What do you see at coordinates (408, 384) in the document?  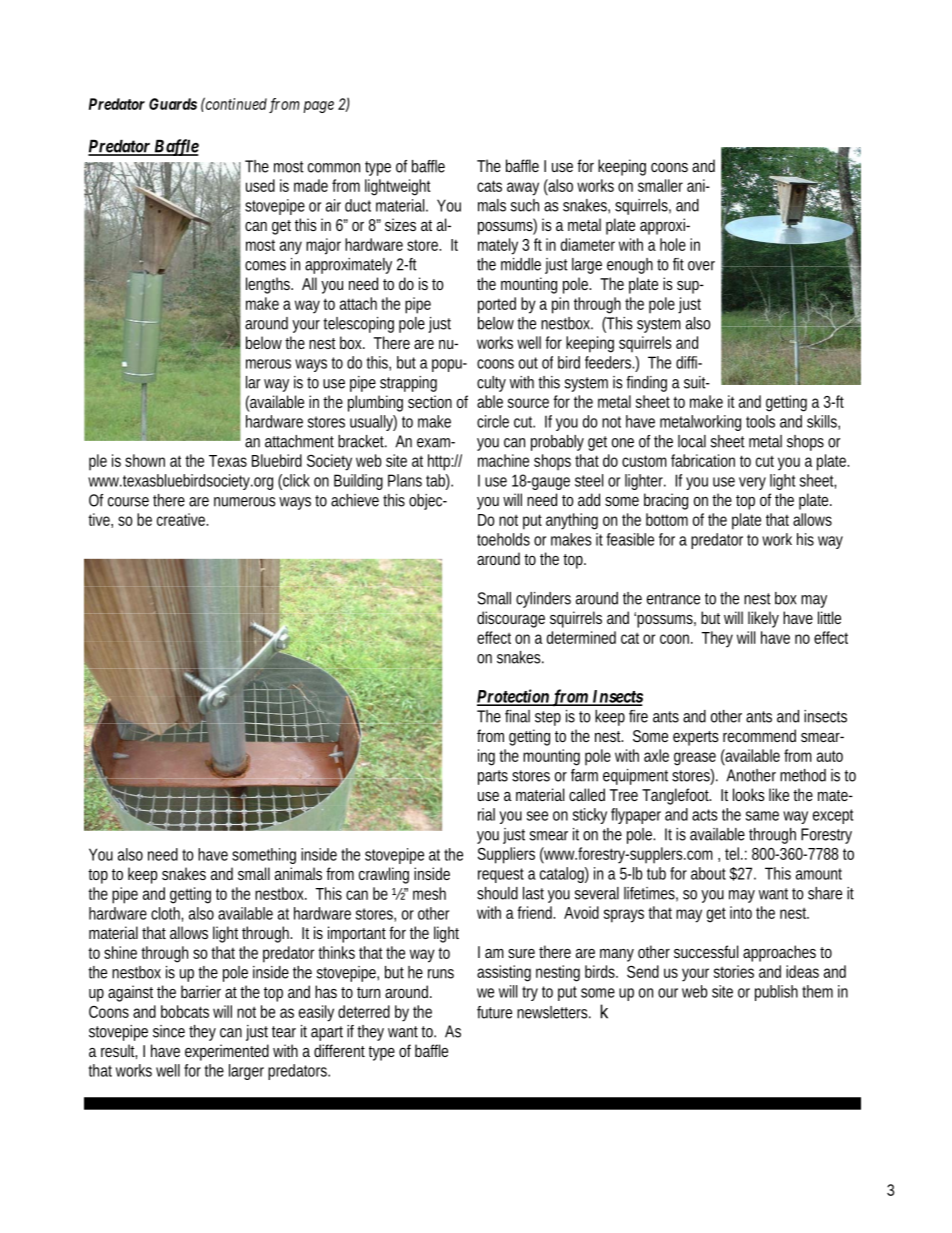 I see `strapping` at bounding box center [408, 384].
